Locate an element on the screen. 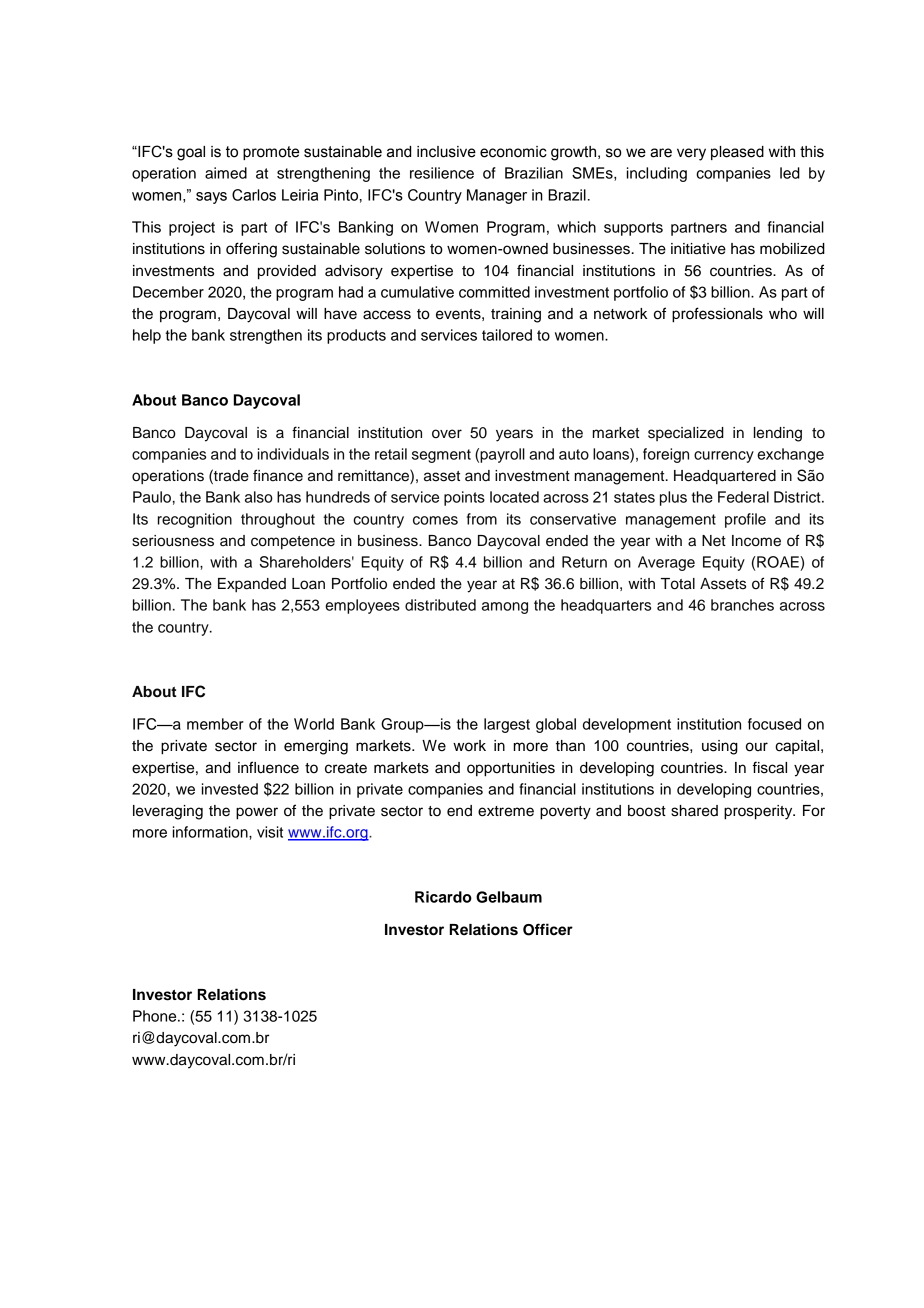  Officer is located at coordinates (548, 929).
